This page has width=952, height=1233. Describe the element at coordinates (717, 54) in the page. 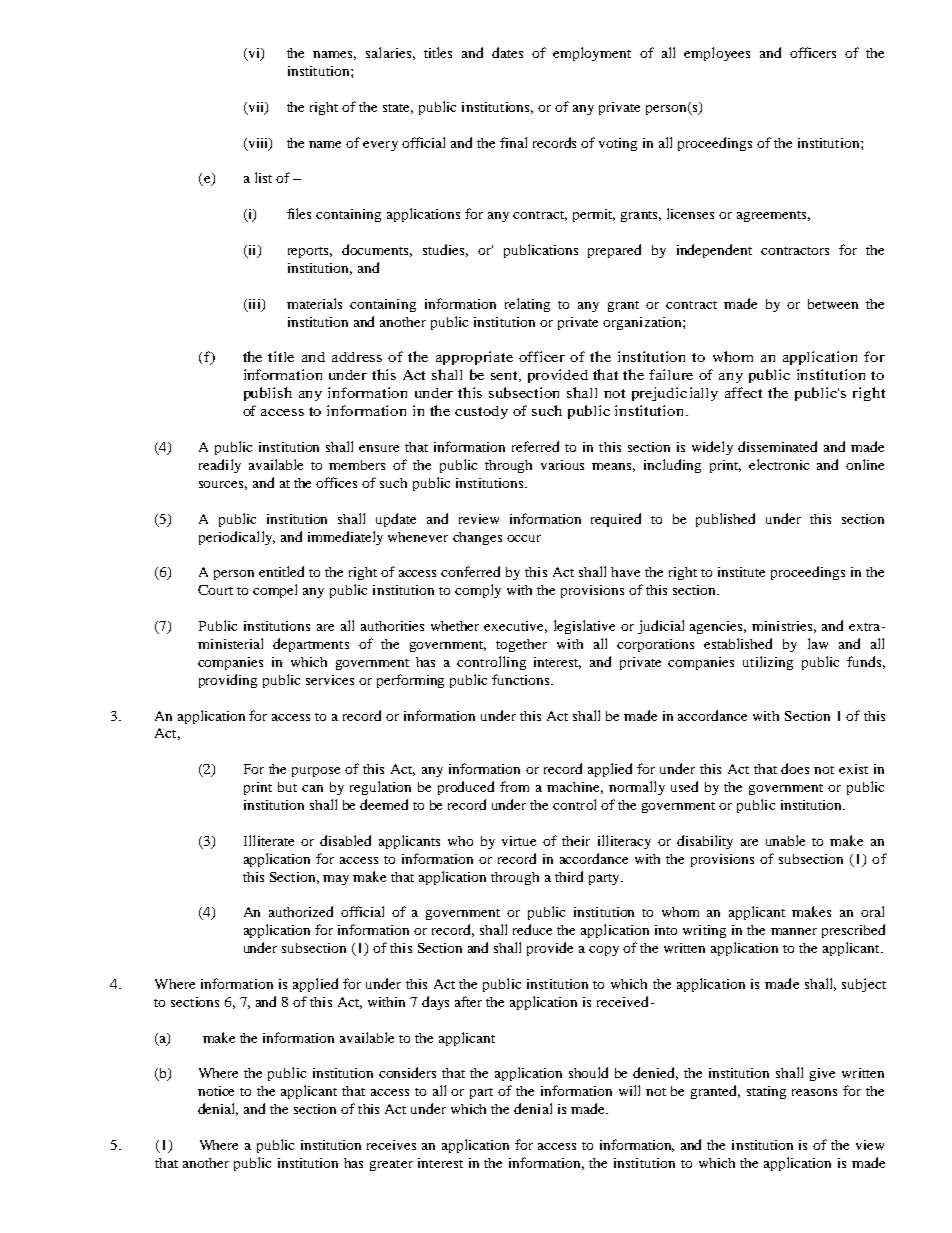

I see `employees` at that location.
